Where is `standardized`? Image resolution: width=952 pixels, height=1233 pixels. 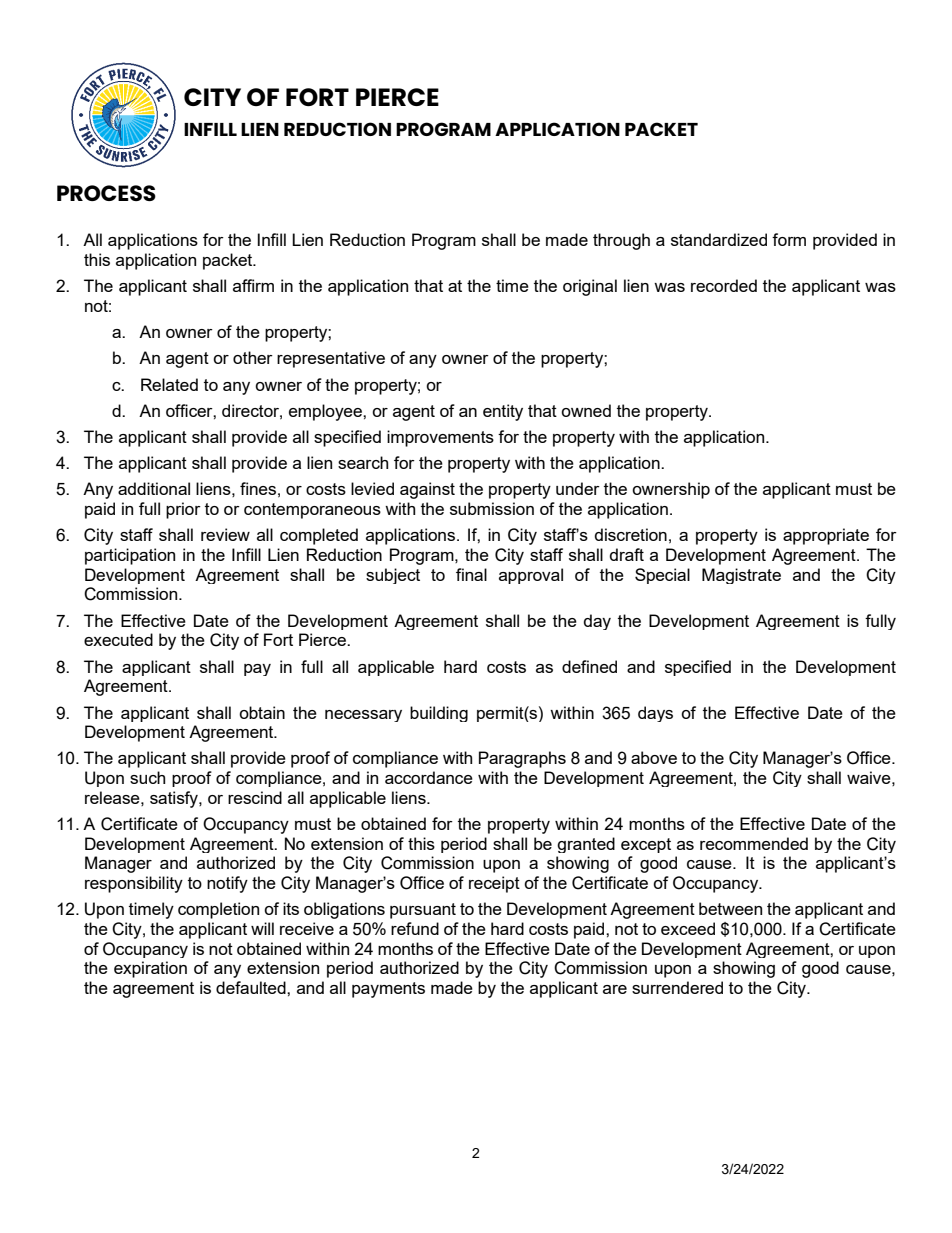
standardized is located at coordinates (719, 239).
